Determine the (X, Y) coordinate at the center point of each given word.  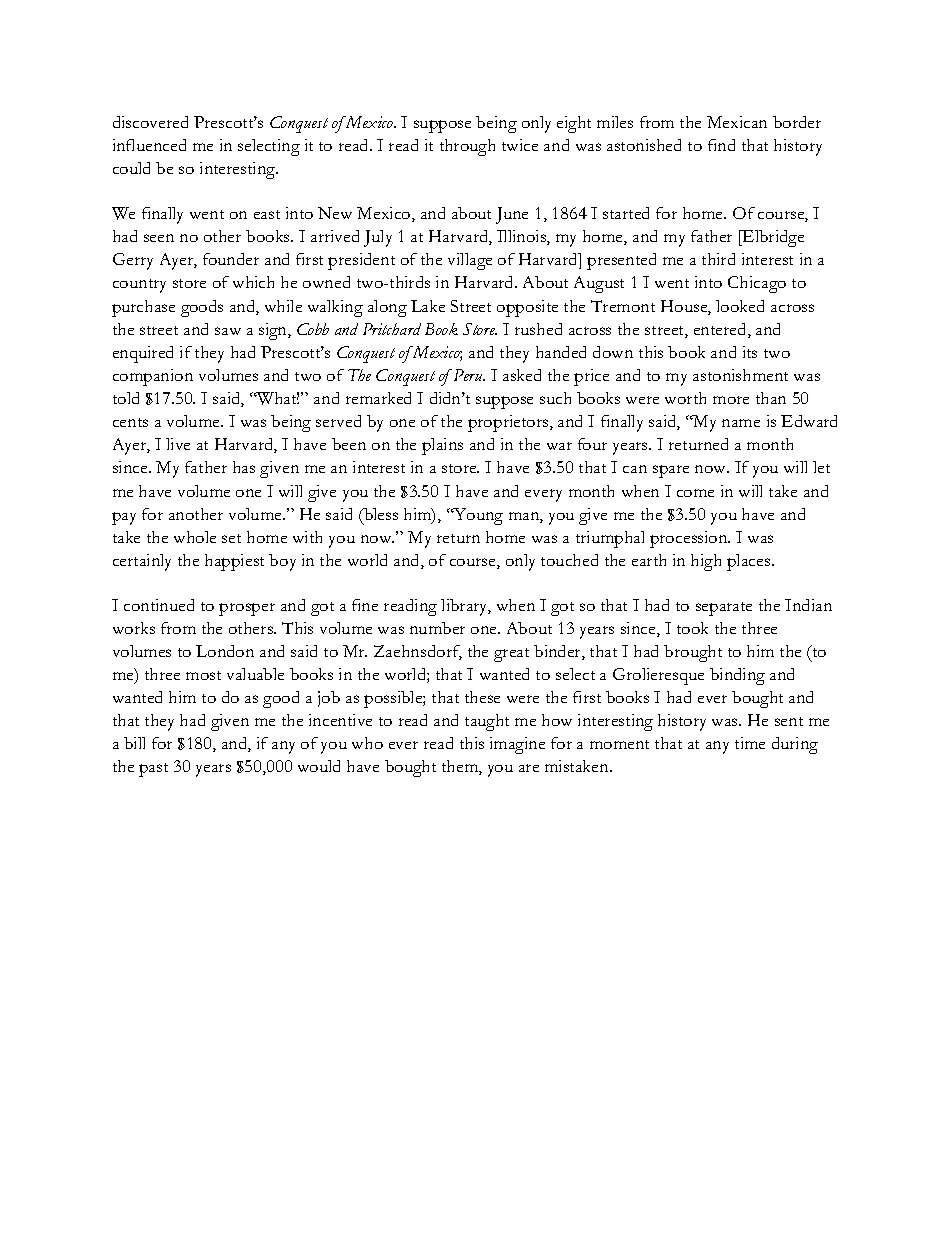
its (750, 352)
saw (228, 331)
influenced (149, 145)
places (750, 562)
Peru (468, 375)
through (467, 147)
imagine (517, 745)
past (153, 770)
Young (477, 516)
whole (195, 537)
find (721, 145)
